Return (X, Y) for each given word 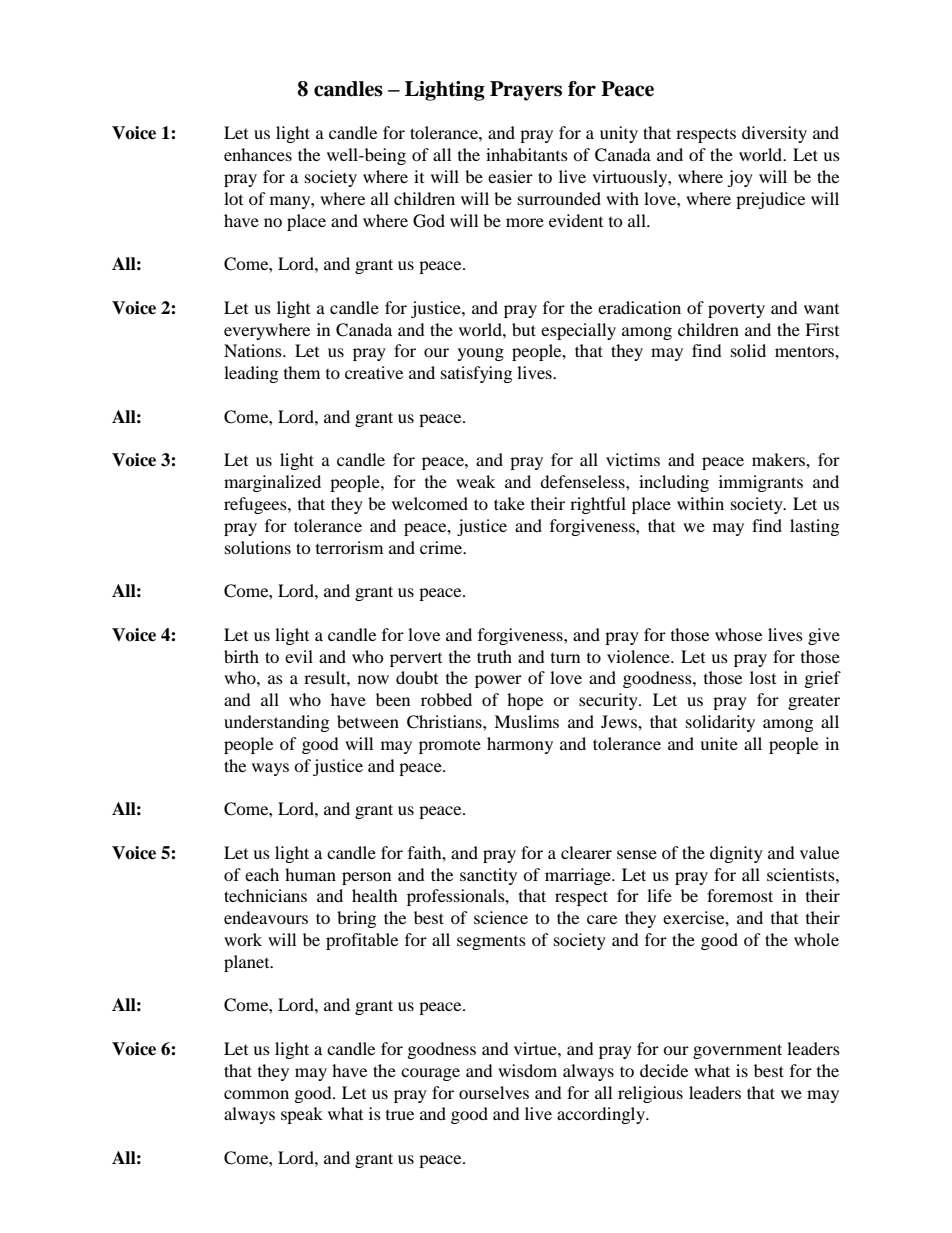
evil (299, 656)
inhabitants (527, 154)
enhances (258, 154)
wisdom (527, 1070)
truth (494, 656)
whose (738, 634)
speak (302, 1115)
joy (740, 178)
